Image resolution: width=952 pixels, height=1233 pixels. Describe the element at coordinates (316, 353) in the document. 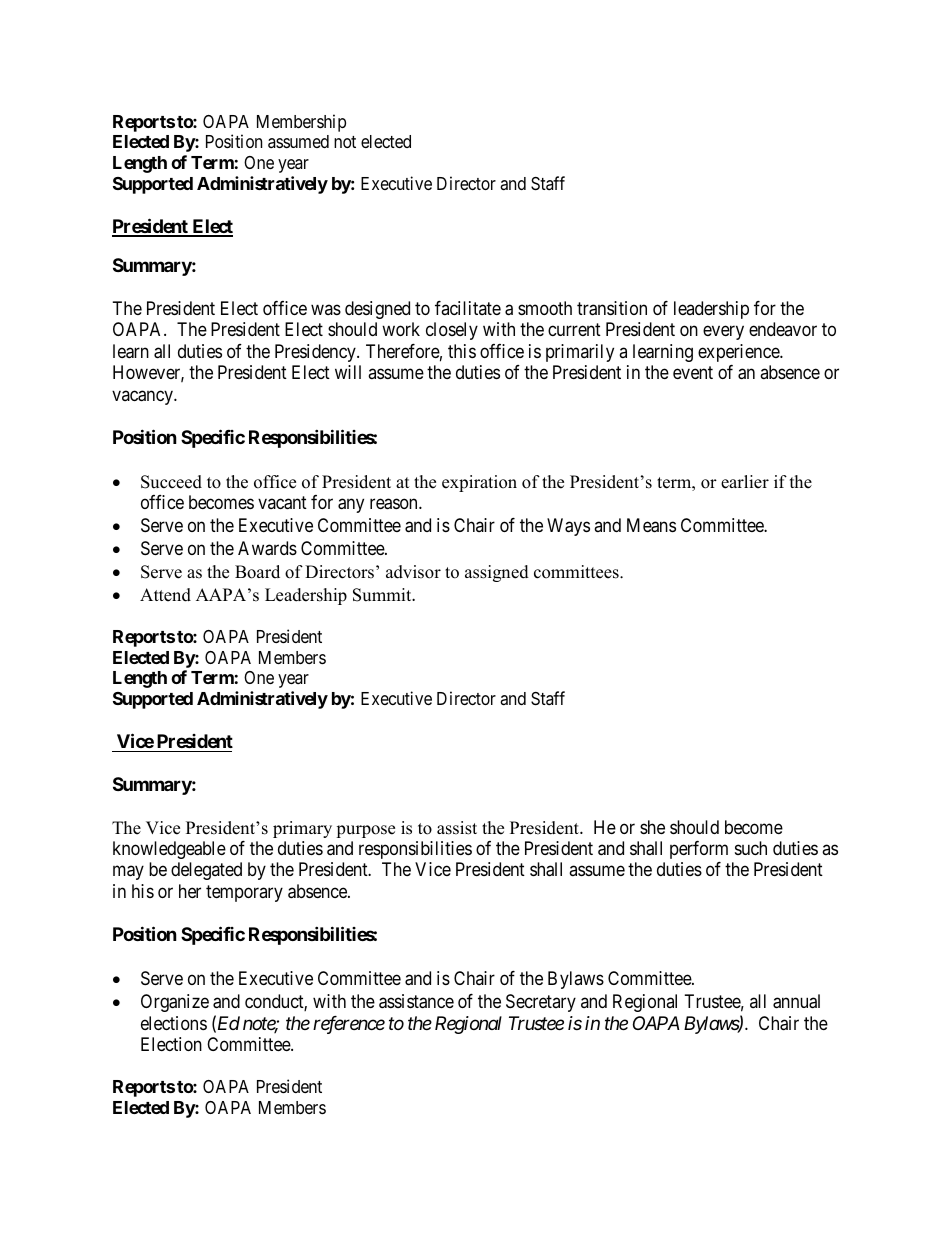

I see `Presidency` at that location.
